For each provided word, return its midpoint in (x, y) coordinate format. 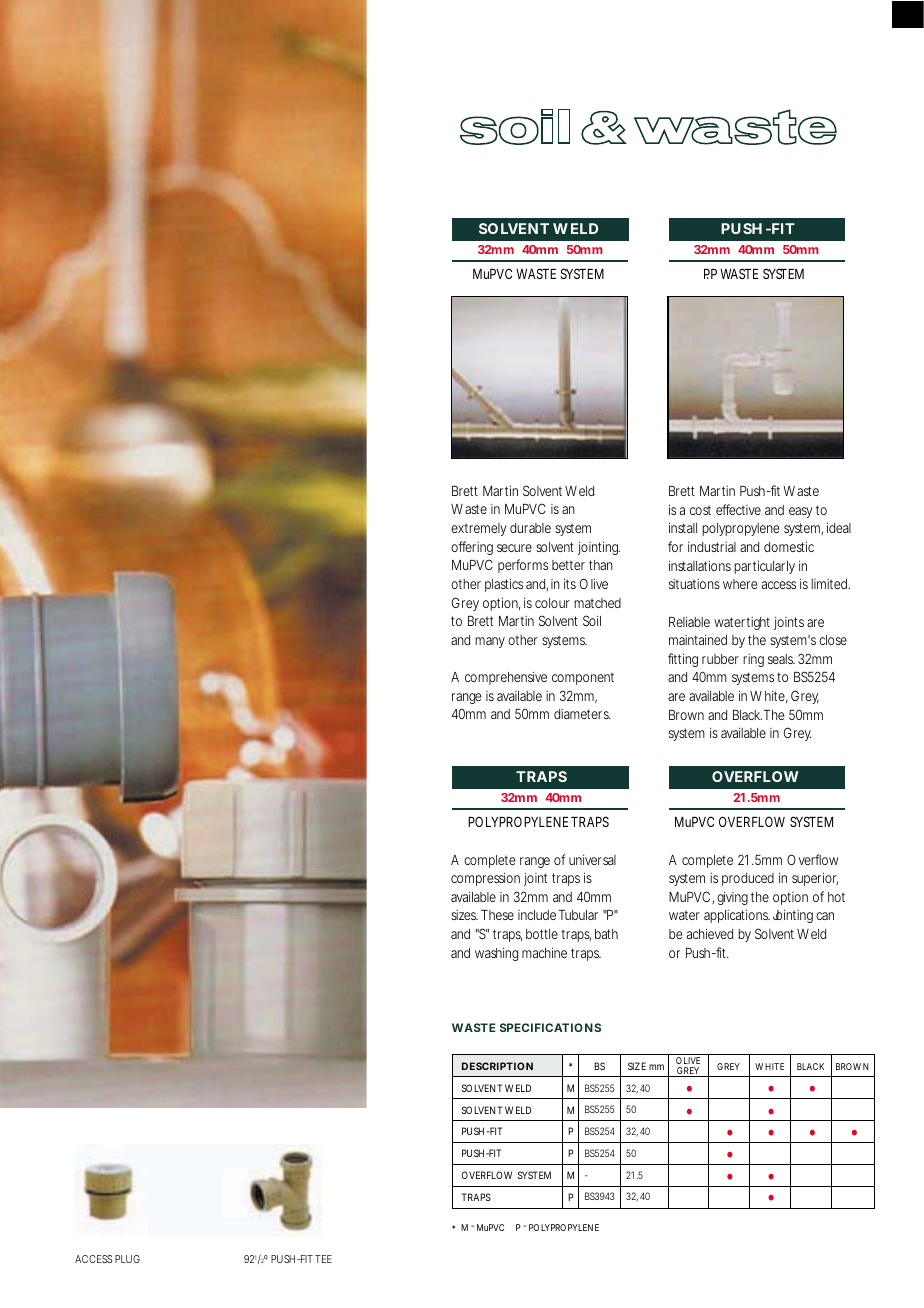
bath (606, 934)
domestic (789, 546)
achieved (710, 933)
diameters (582, 714)
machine (544, 952)
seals (781, 659)
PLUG (127, 1259)
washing (496, 954)
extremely (479, 529)
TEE (323, 1259)
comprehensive (506, 678)
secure (514, 548)
